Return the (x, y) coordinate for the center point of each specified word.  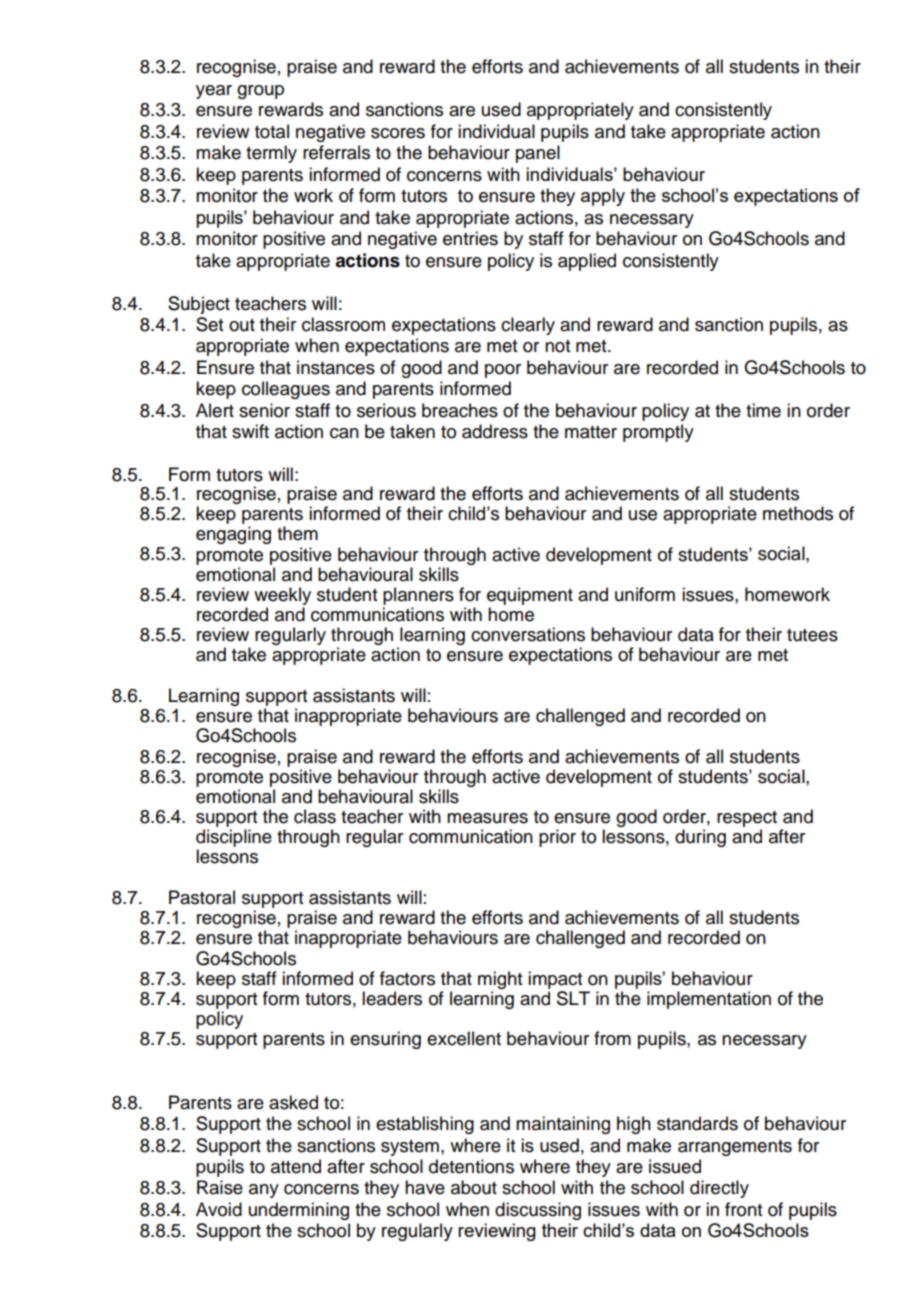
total (272, 131)
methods (798, 513)
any (264, 1191)
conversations (528, 634)
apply (603, 197)
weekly (282, 596)
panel (538, 154)
